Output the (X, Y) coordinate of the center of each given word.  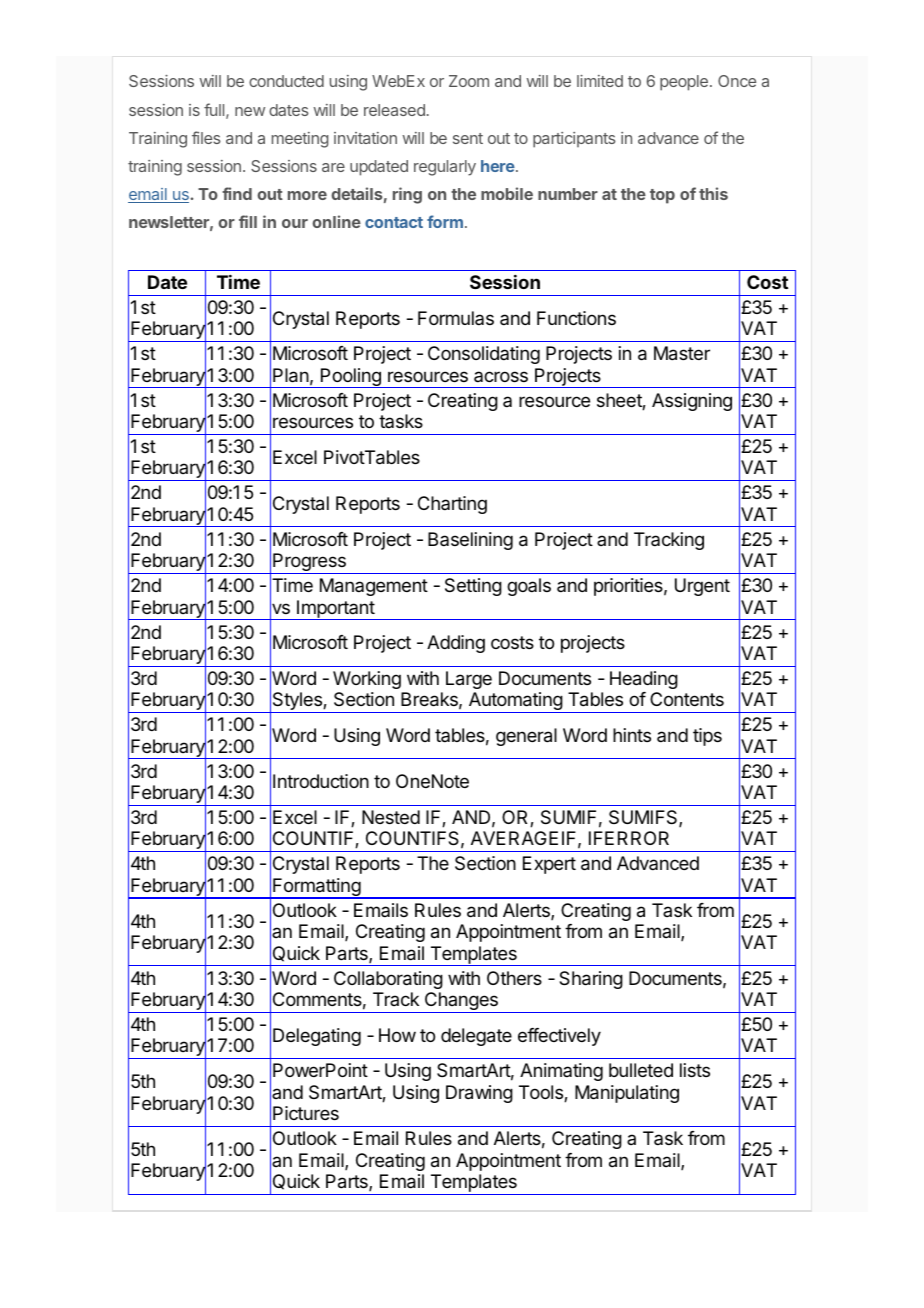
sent (468, 138)
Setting (473, 587)
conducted (286, 81)
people (684, 83)
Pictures (306, 1113)
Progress (309, 563)
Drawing (479, 1094)
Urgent (702, 587)
